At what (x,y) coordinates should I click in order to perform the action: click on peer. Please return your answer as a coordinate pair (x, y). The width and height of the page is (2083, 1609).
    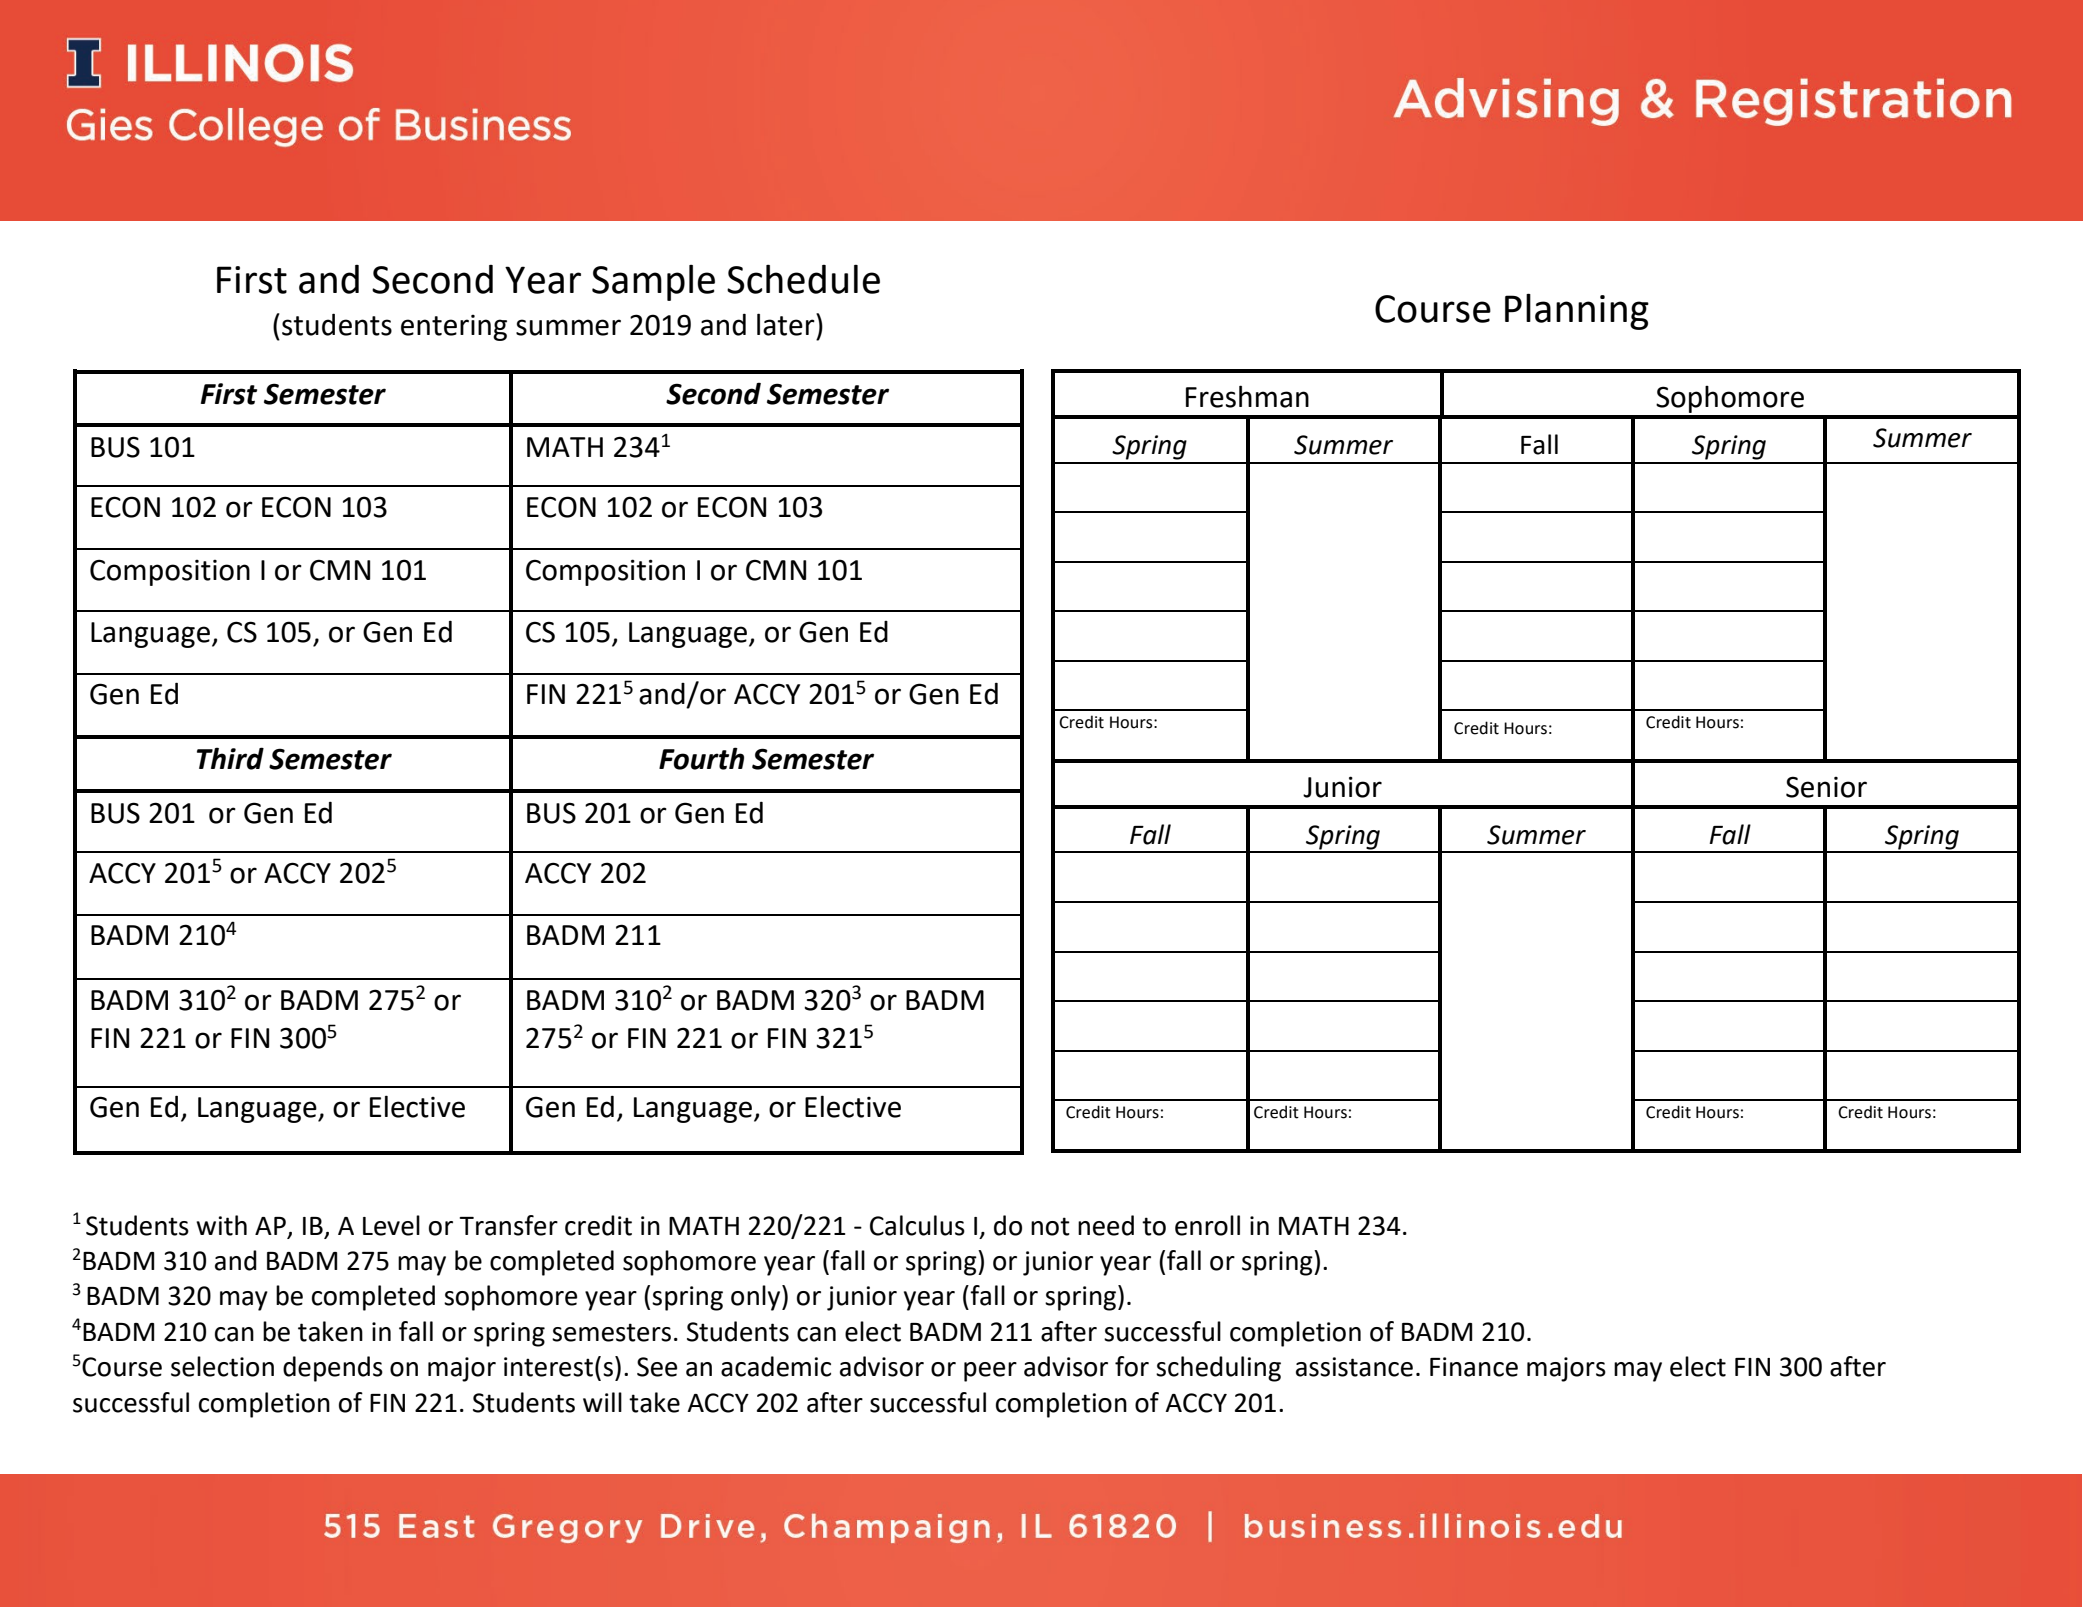
    Looking at the image, I should click on (990, 1372).
